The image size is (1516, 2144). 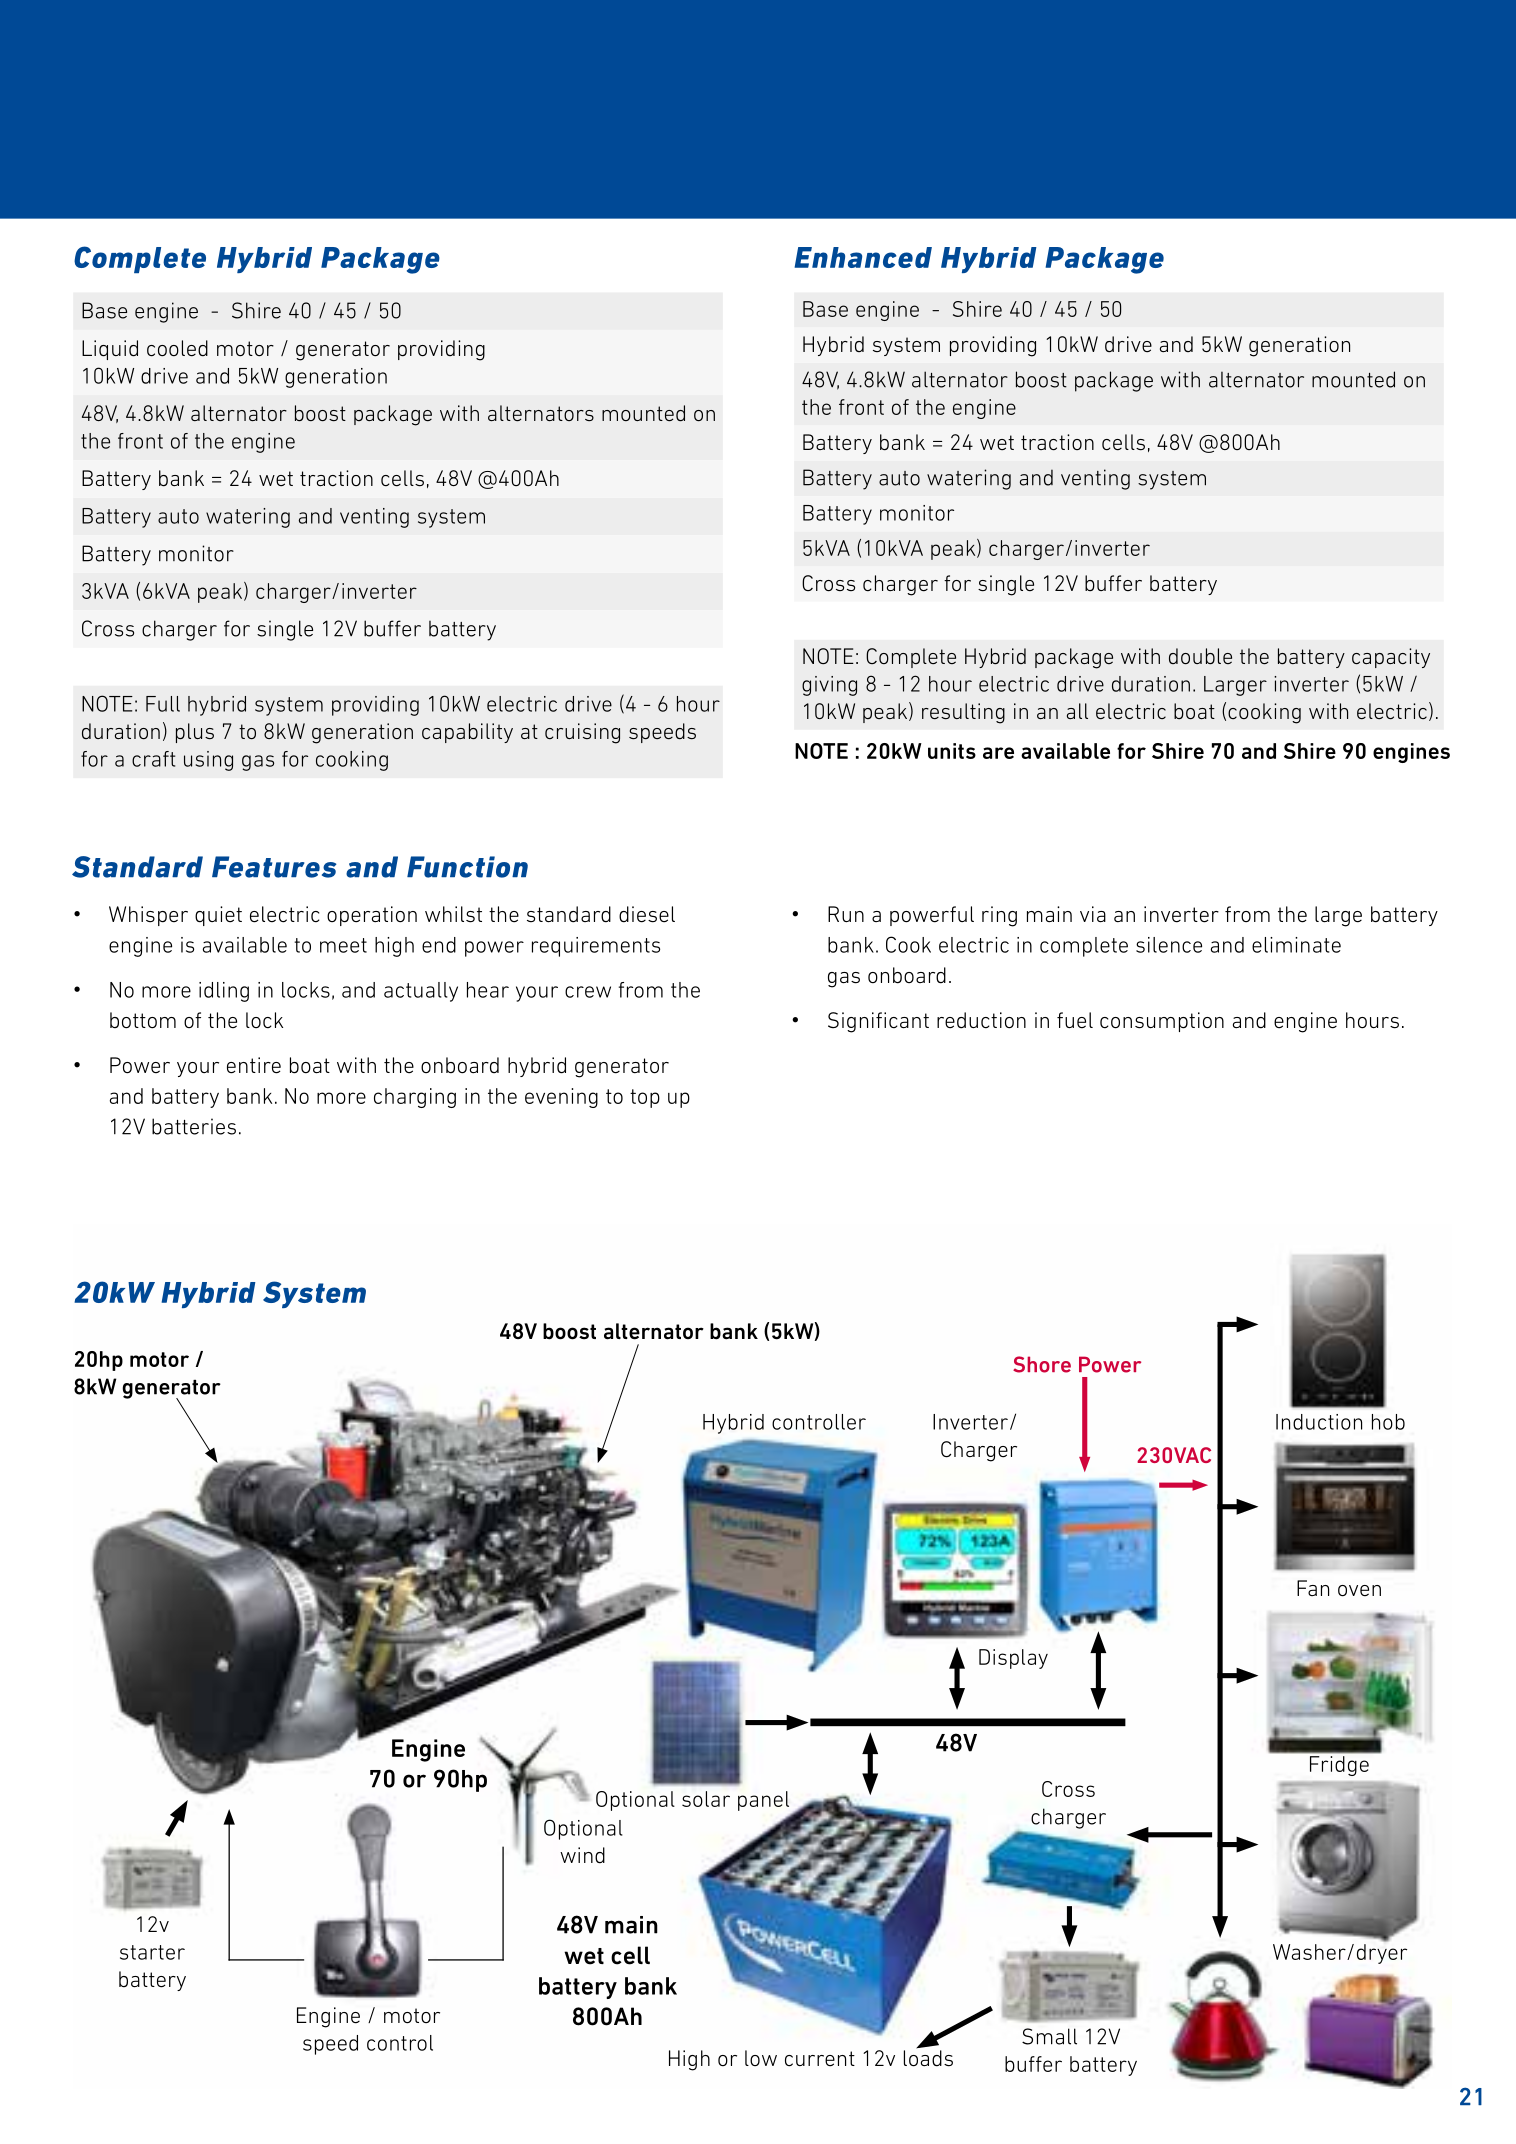 What do you see at coordinates (194, 1126) in the screenshot?
I see `batteries` at bounding box center [194, 1126].
